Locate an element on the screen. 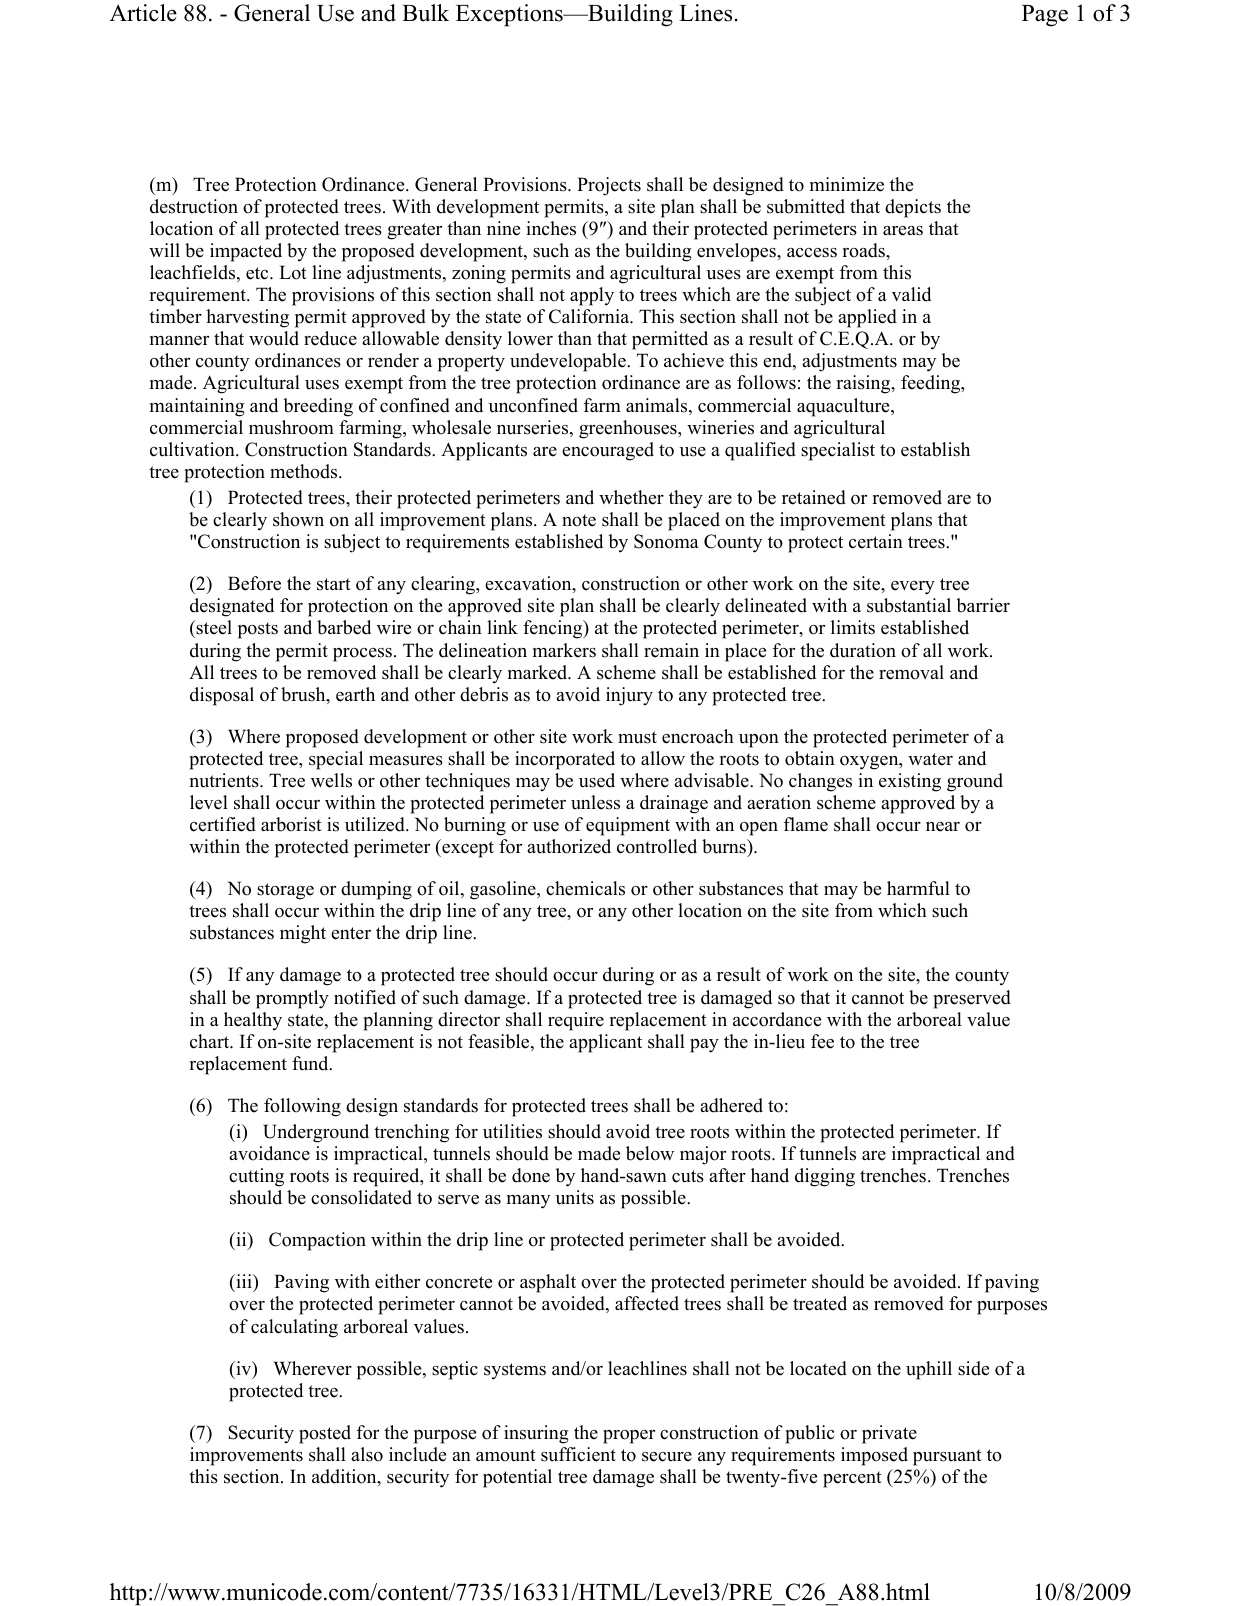 The height and width of the screenshot is (1606, 1241). incorporated is located at coordinates (565, 760).
